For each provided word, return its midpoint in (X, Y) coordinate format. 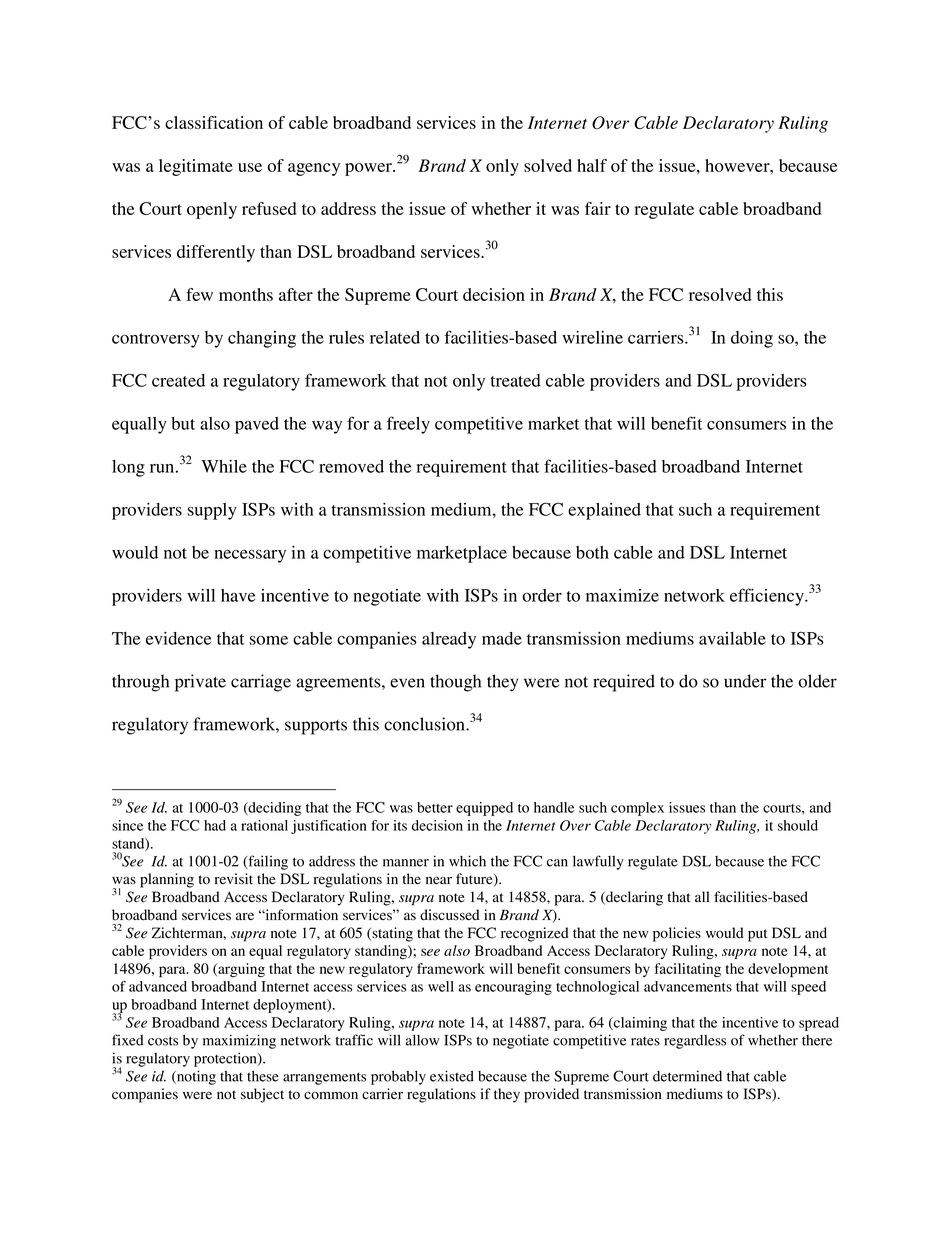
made (502, 638)
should (798, 825)
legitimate (196, 167)
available (732, 638)
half (592, 165)
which (467, 861)
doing (752, 339)
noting (195, 1077)
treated (515, 380)
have (238, 595)
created (178, 380)
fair (598, 208)
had (215, 825)
